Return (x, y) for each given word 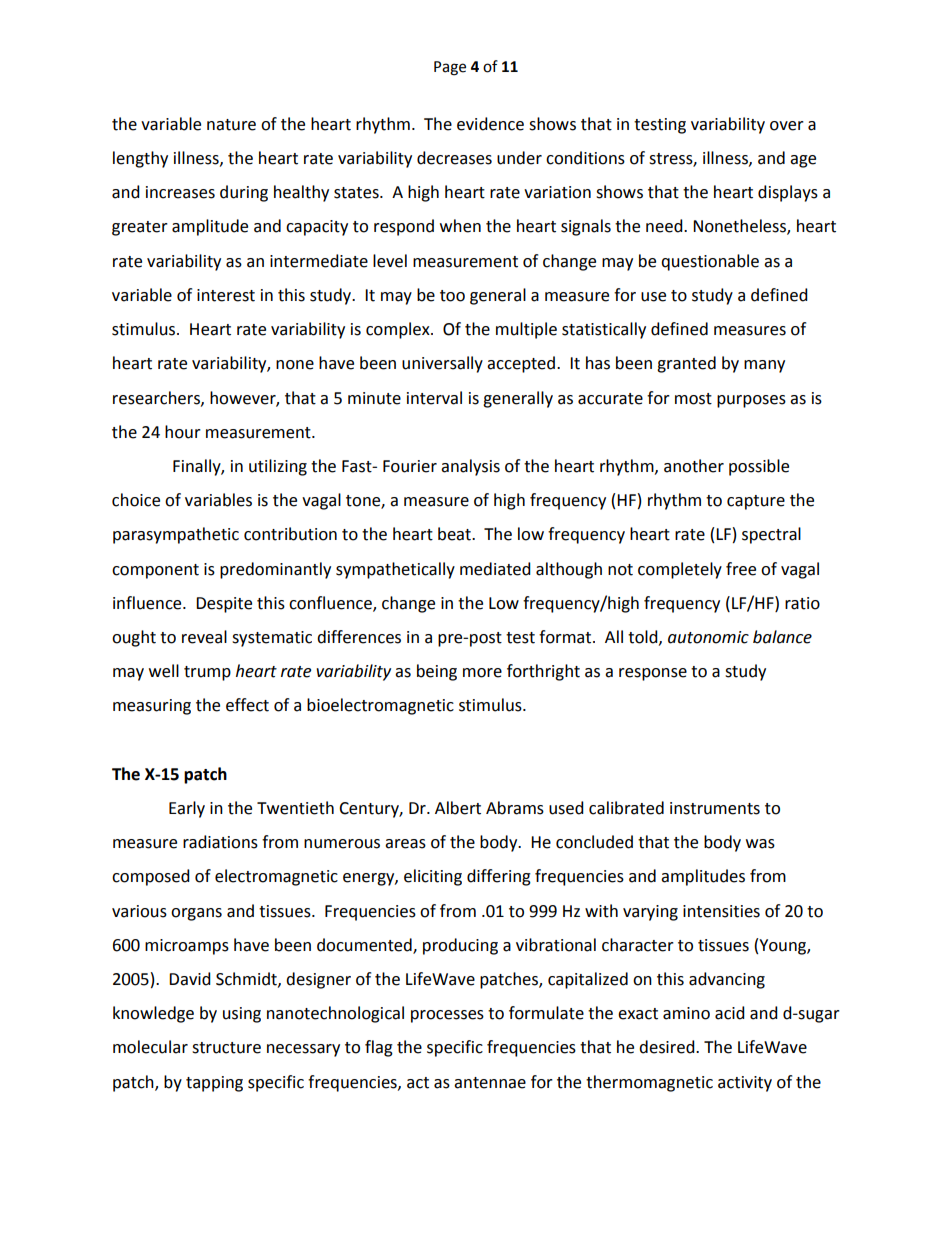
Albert (458, 808)
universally (442, 364)
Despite (224, 605)
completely (680, 570)
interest (226, 295)
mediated (495, 569)
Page (450, 68)
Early (187, 809)
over (787, 126)
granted (686, 364)
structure (226, 1048)
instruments (715, 808)
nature (231, 125)
